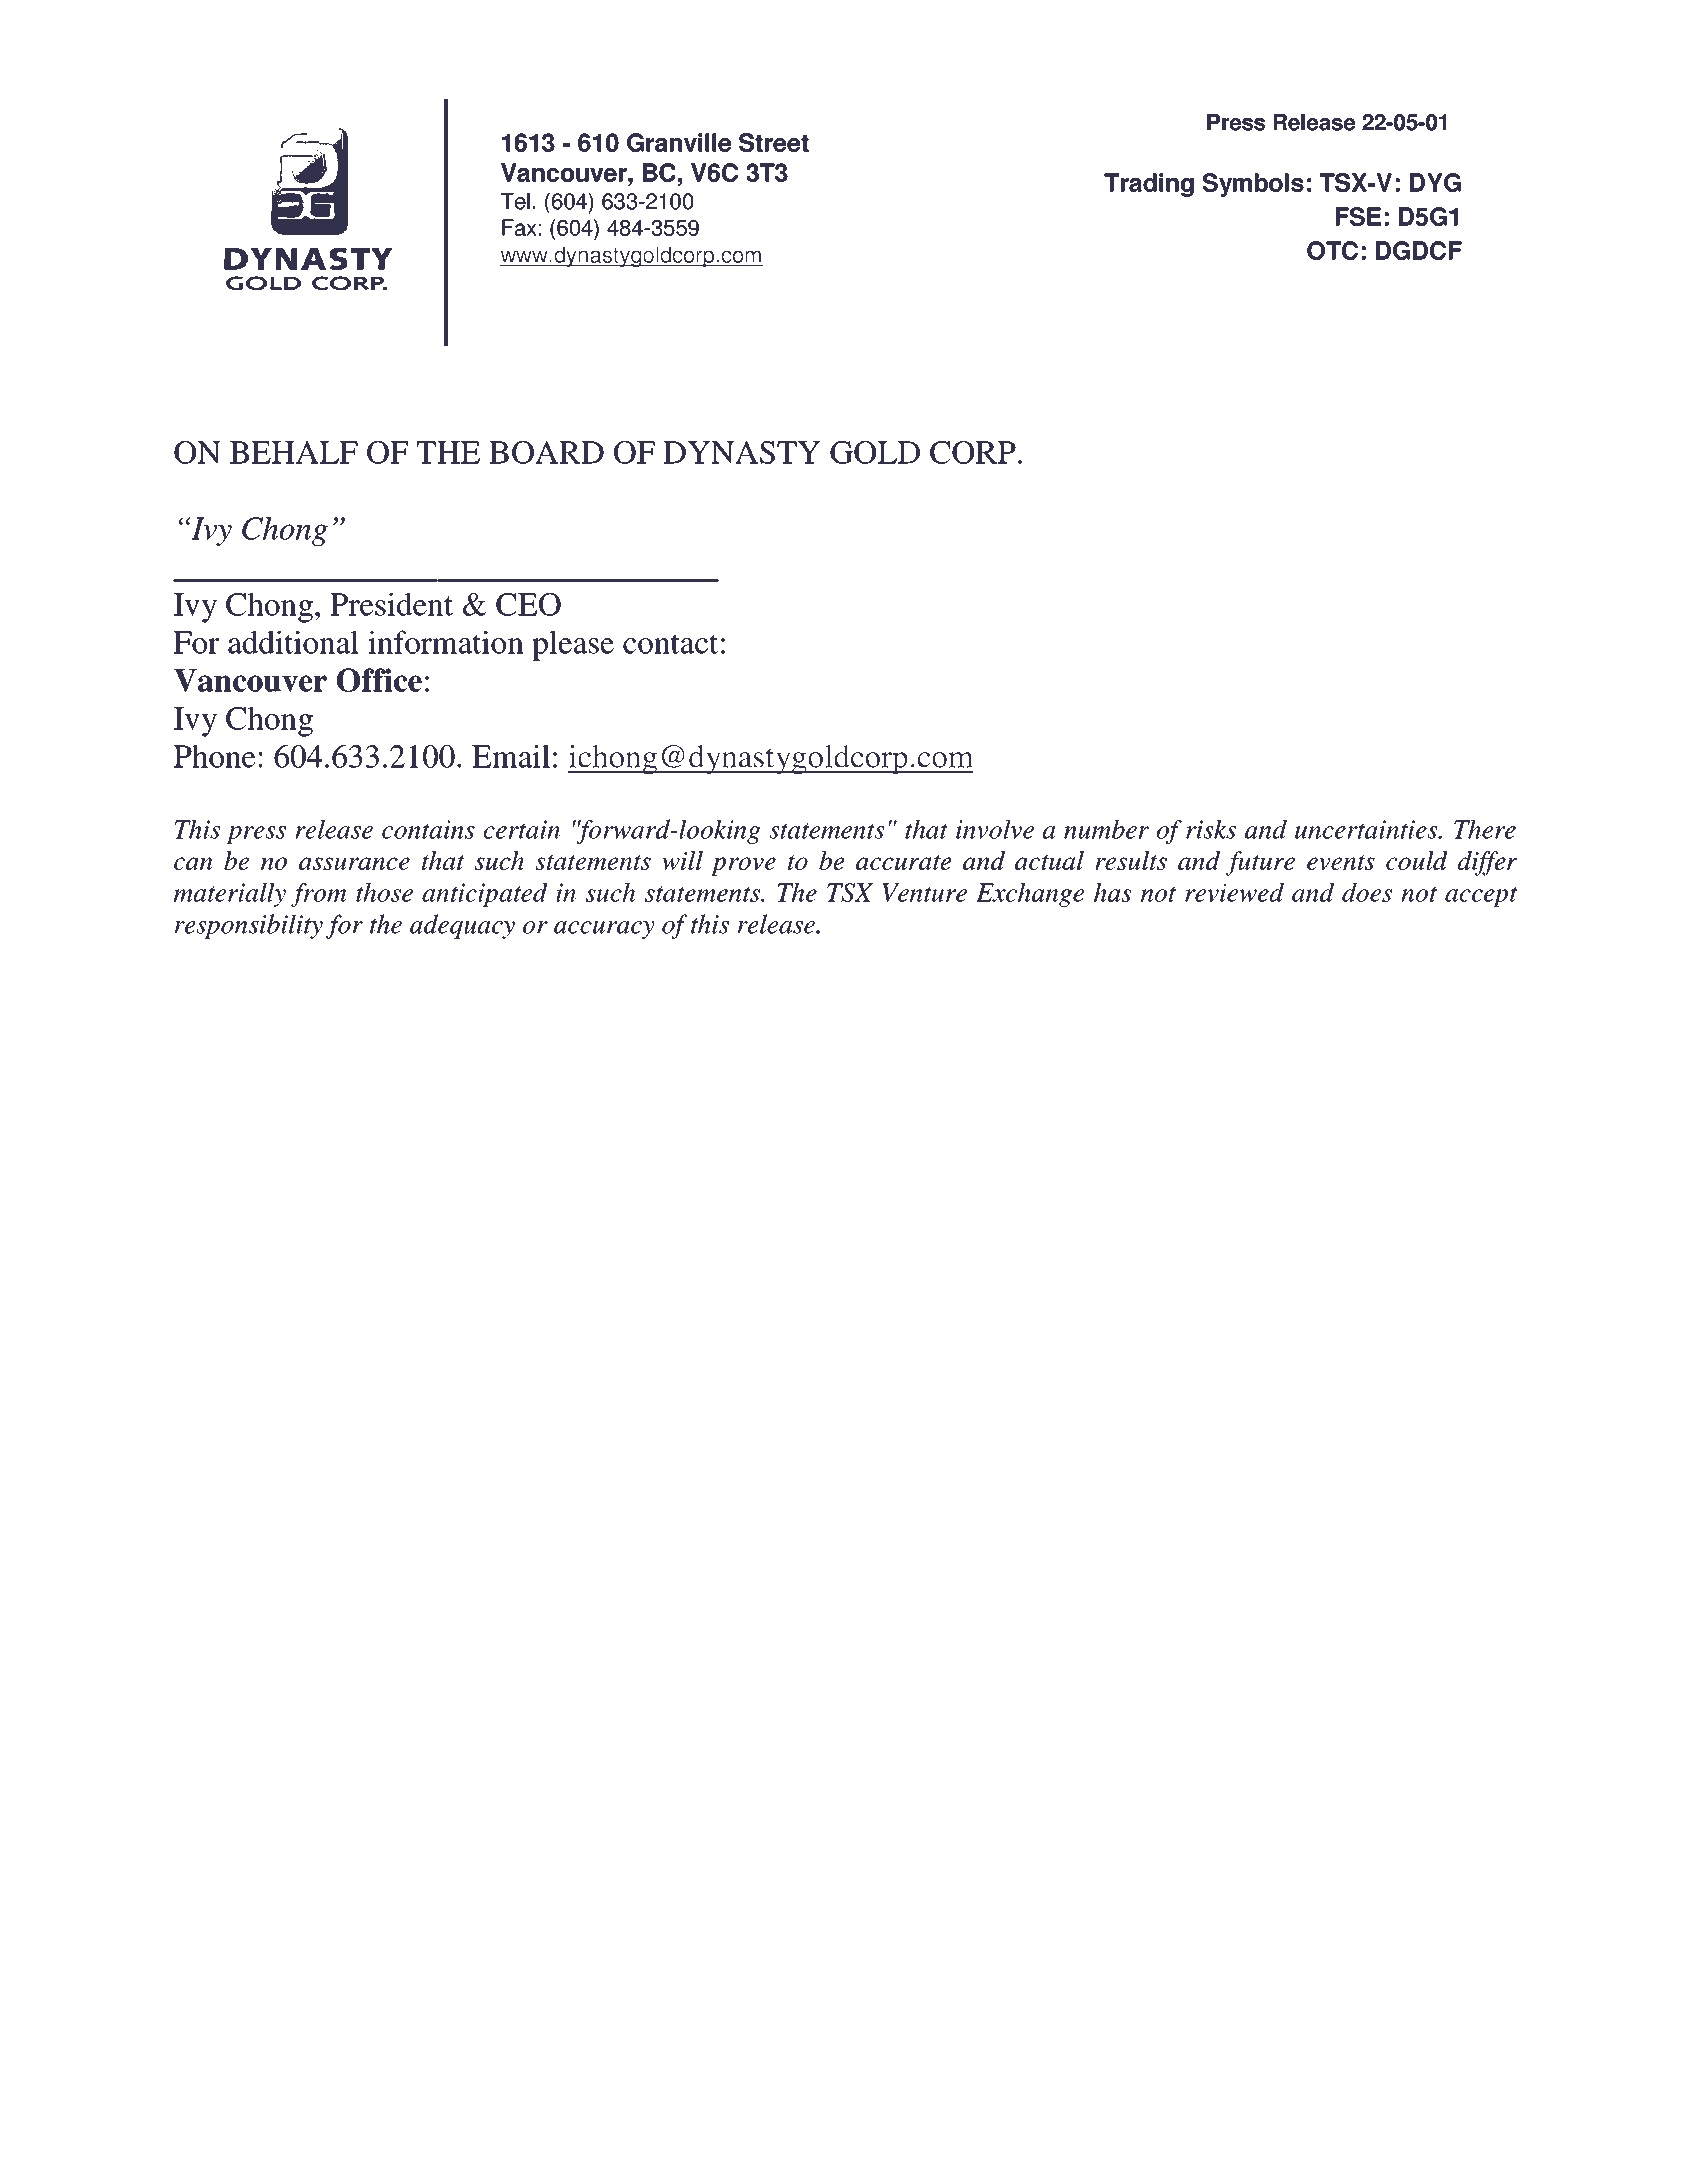 The height and width of the page is (2181, 1685). Describe the element at coordinates (318, 895) in the page. I see `from` at that location.
